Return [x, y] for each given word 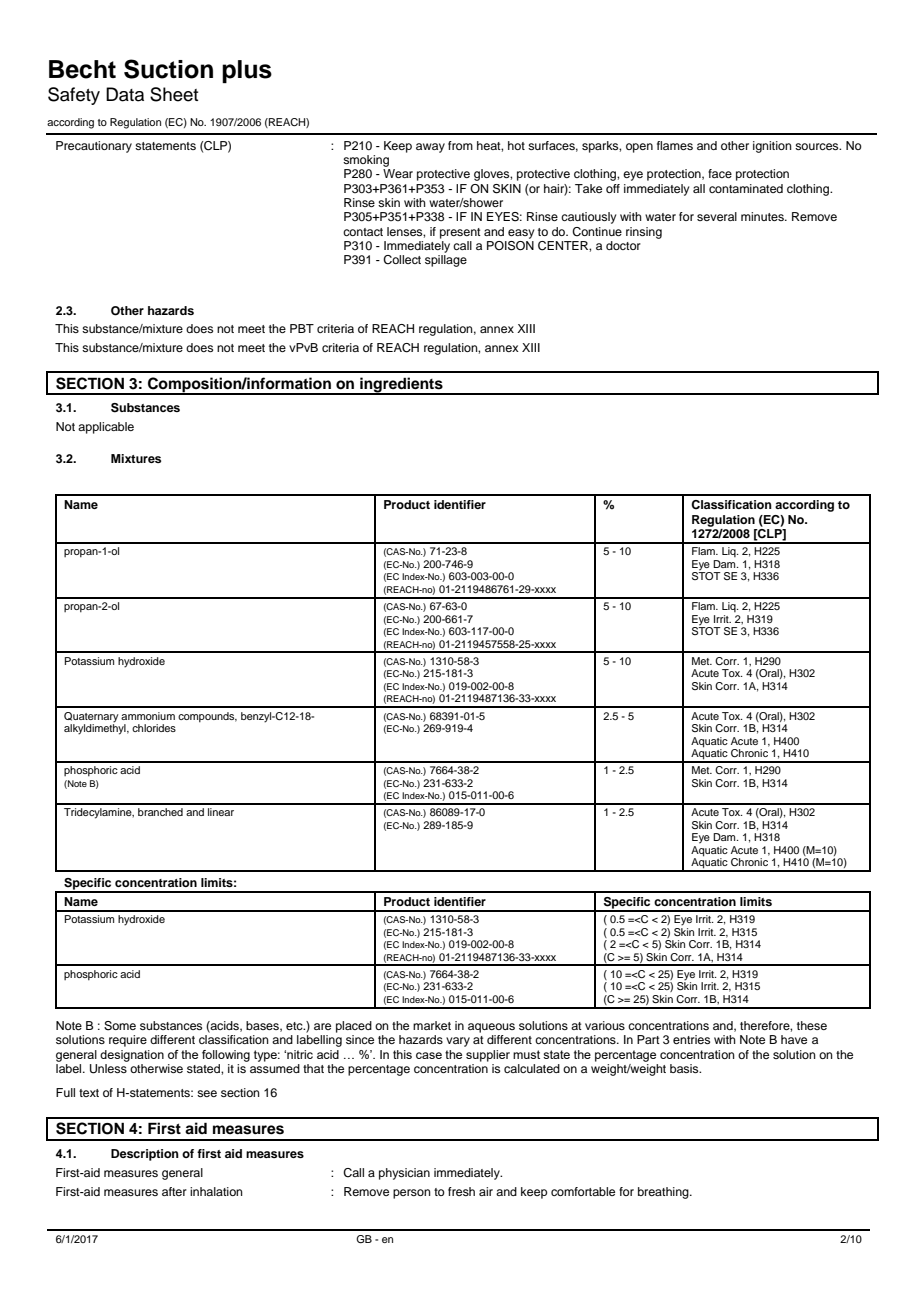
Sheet [174, 94]
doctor [623, 245]
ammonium [148, 716]
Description [145, 1155]
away [430, 148]
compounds [207, 717]
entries [691, 1039]
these [812, 1025]
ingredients [401, 385]
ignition [772, 147]
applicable [106, 428]
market [432, 1025]
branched [160, 812]
